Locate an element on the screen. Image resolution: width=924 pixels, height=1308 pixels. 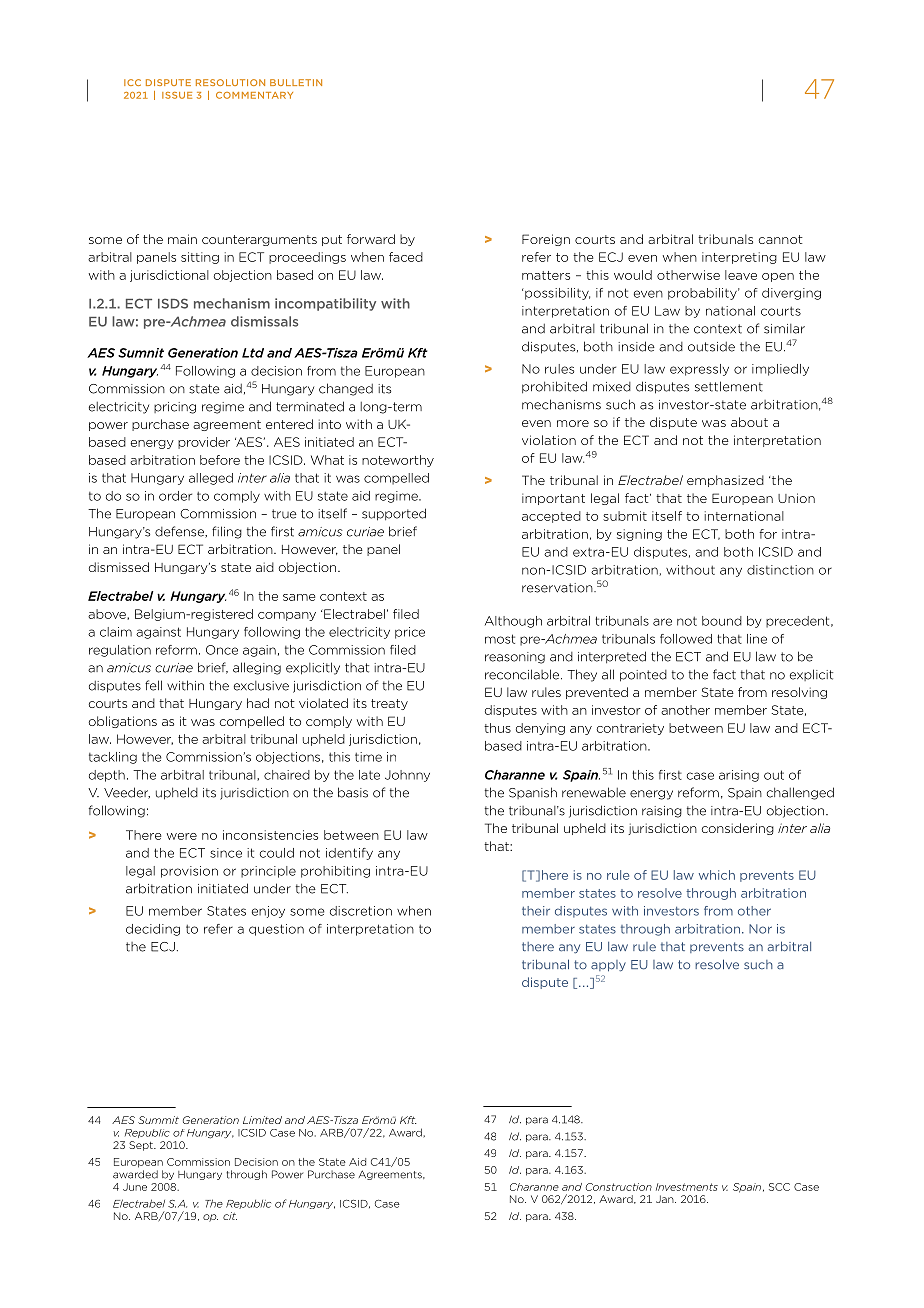
Construction is located at coordinates (619, 1187).
